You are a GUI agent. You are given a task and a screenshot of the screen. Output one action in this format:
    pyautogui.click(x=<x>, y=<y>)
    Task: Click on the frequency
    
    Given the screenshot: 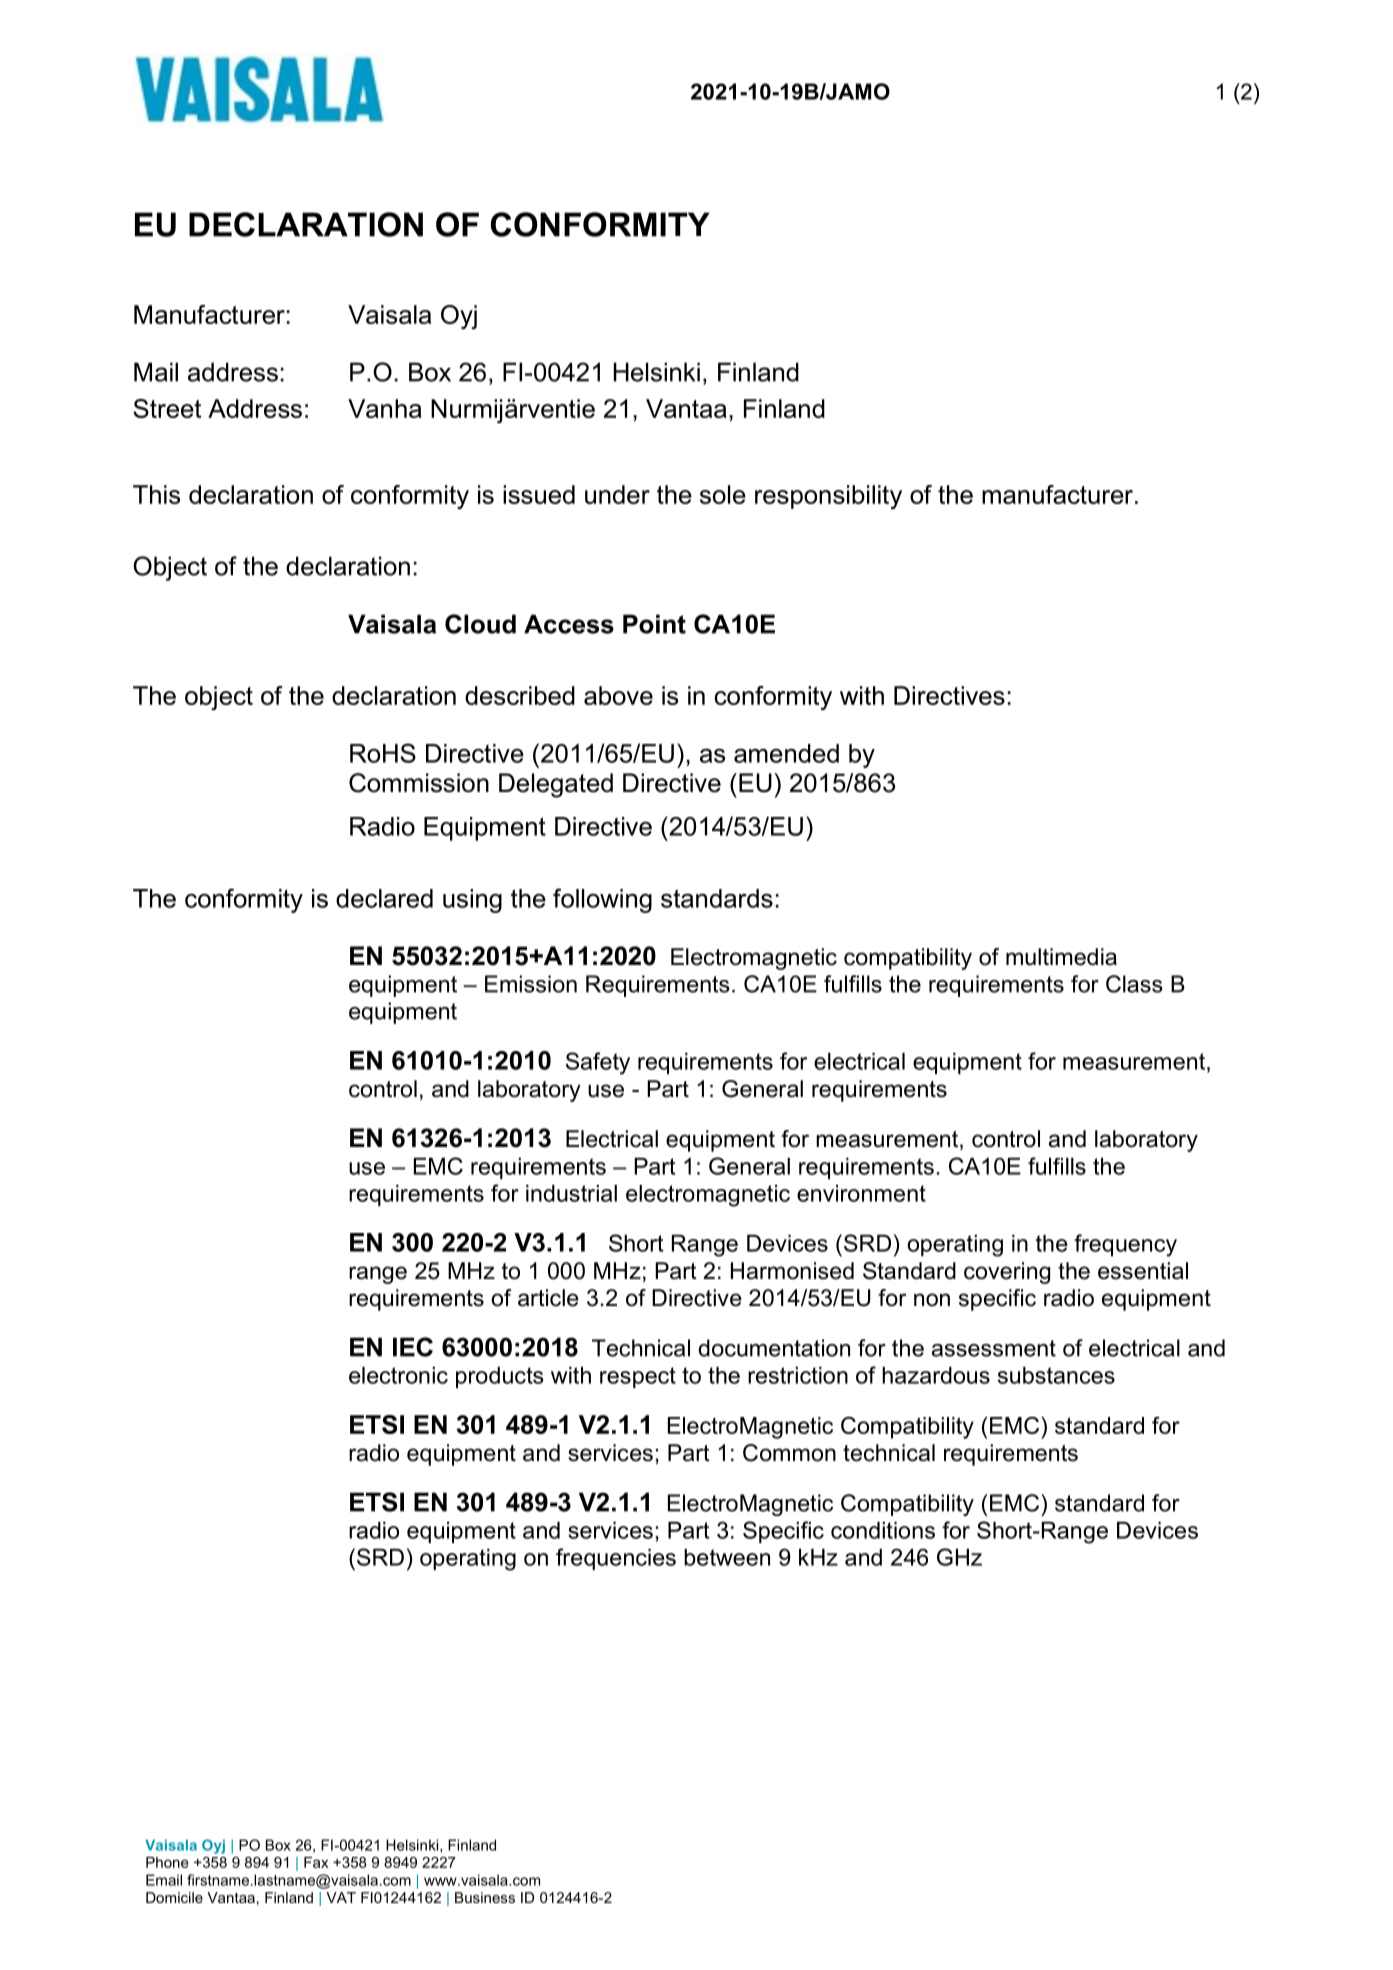 What is the action you would take?
    pyautogui.click(x=1125, y=1245)
